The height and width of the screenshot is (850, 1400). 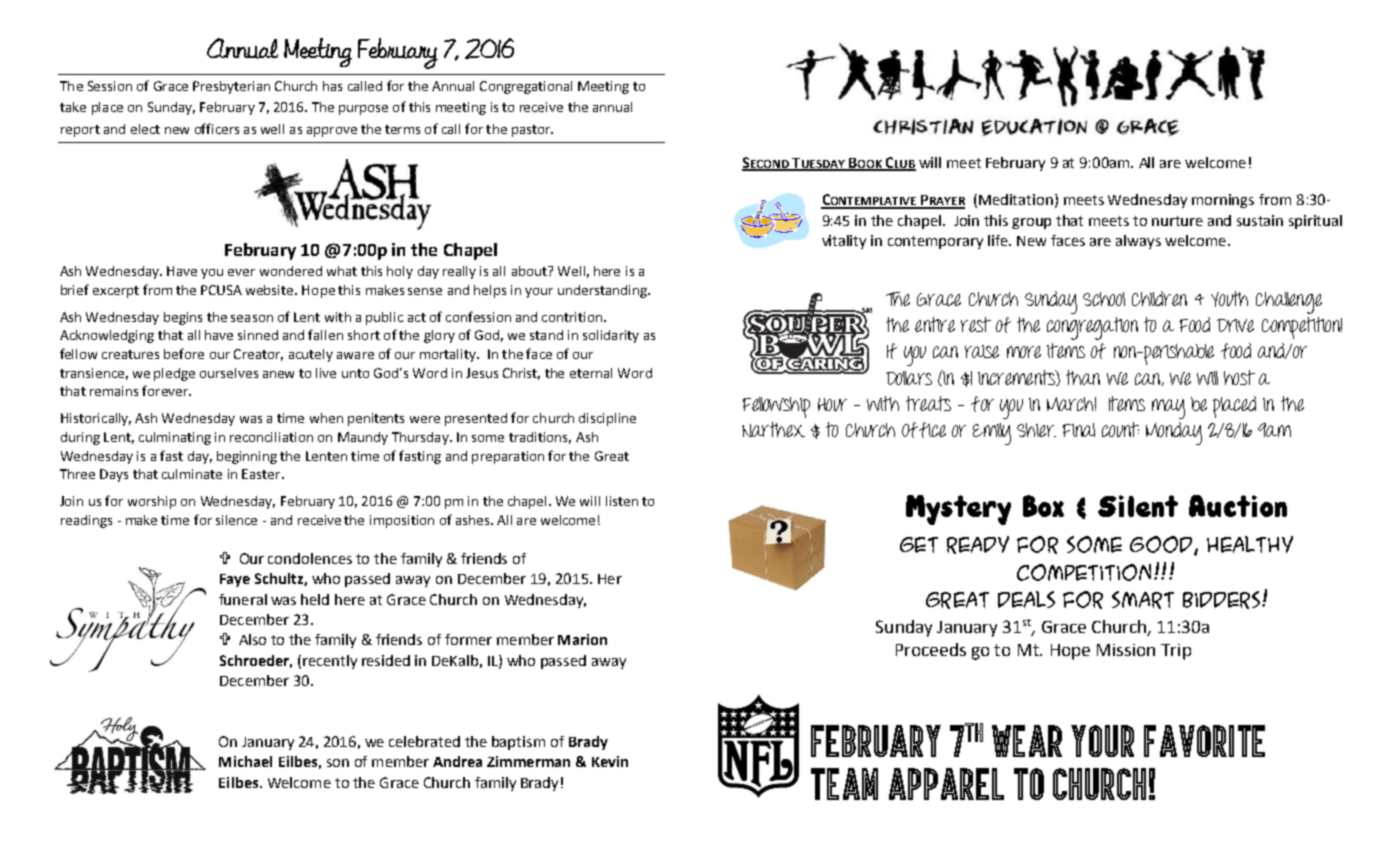 What do you see at coordinates (271, 437) in the screenshot?
I see `reconciliation` at bounding box center [271, 437].
